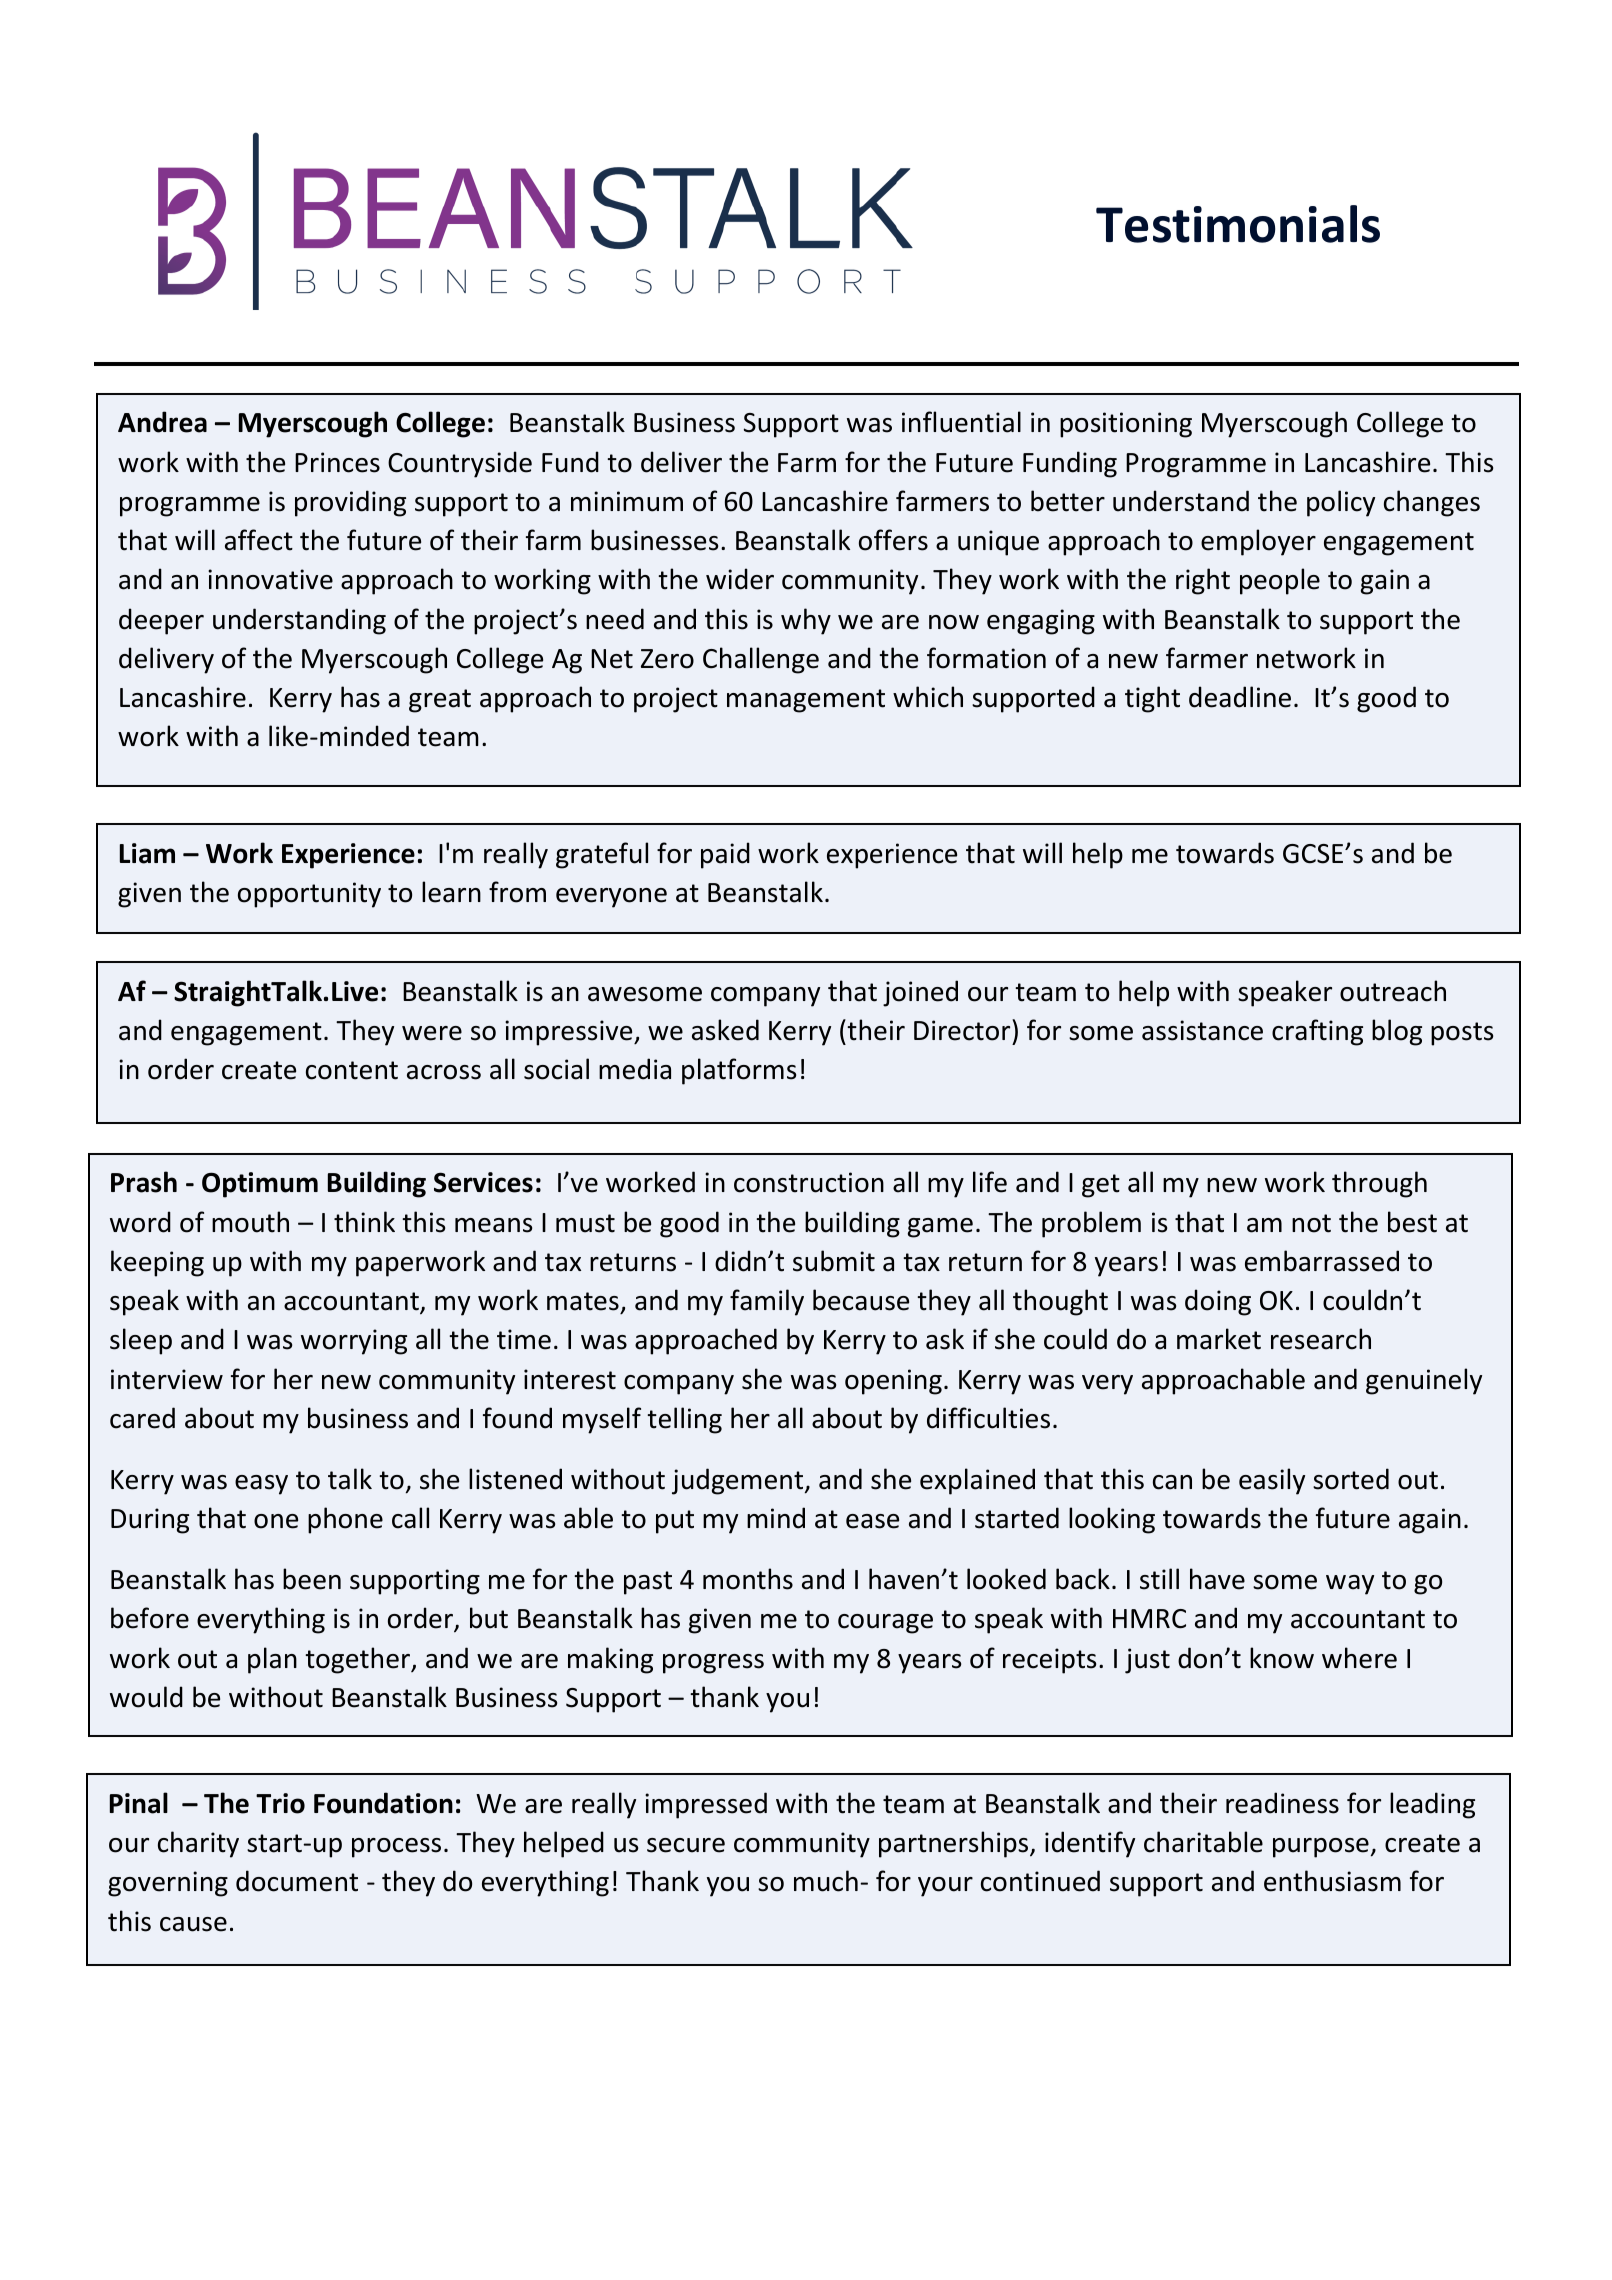 This page has height=2280, width=1612. What do you see at coordinates (706, 1805) in the page?
I see `impressed` at bounding box center [706, 1805].
